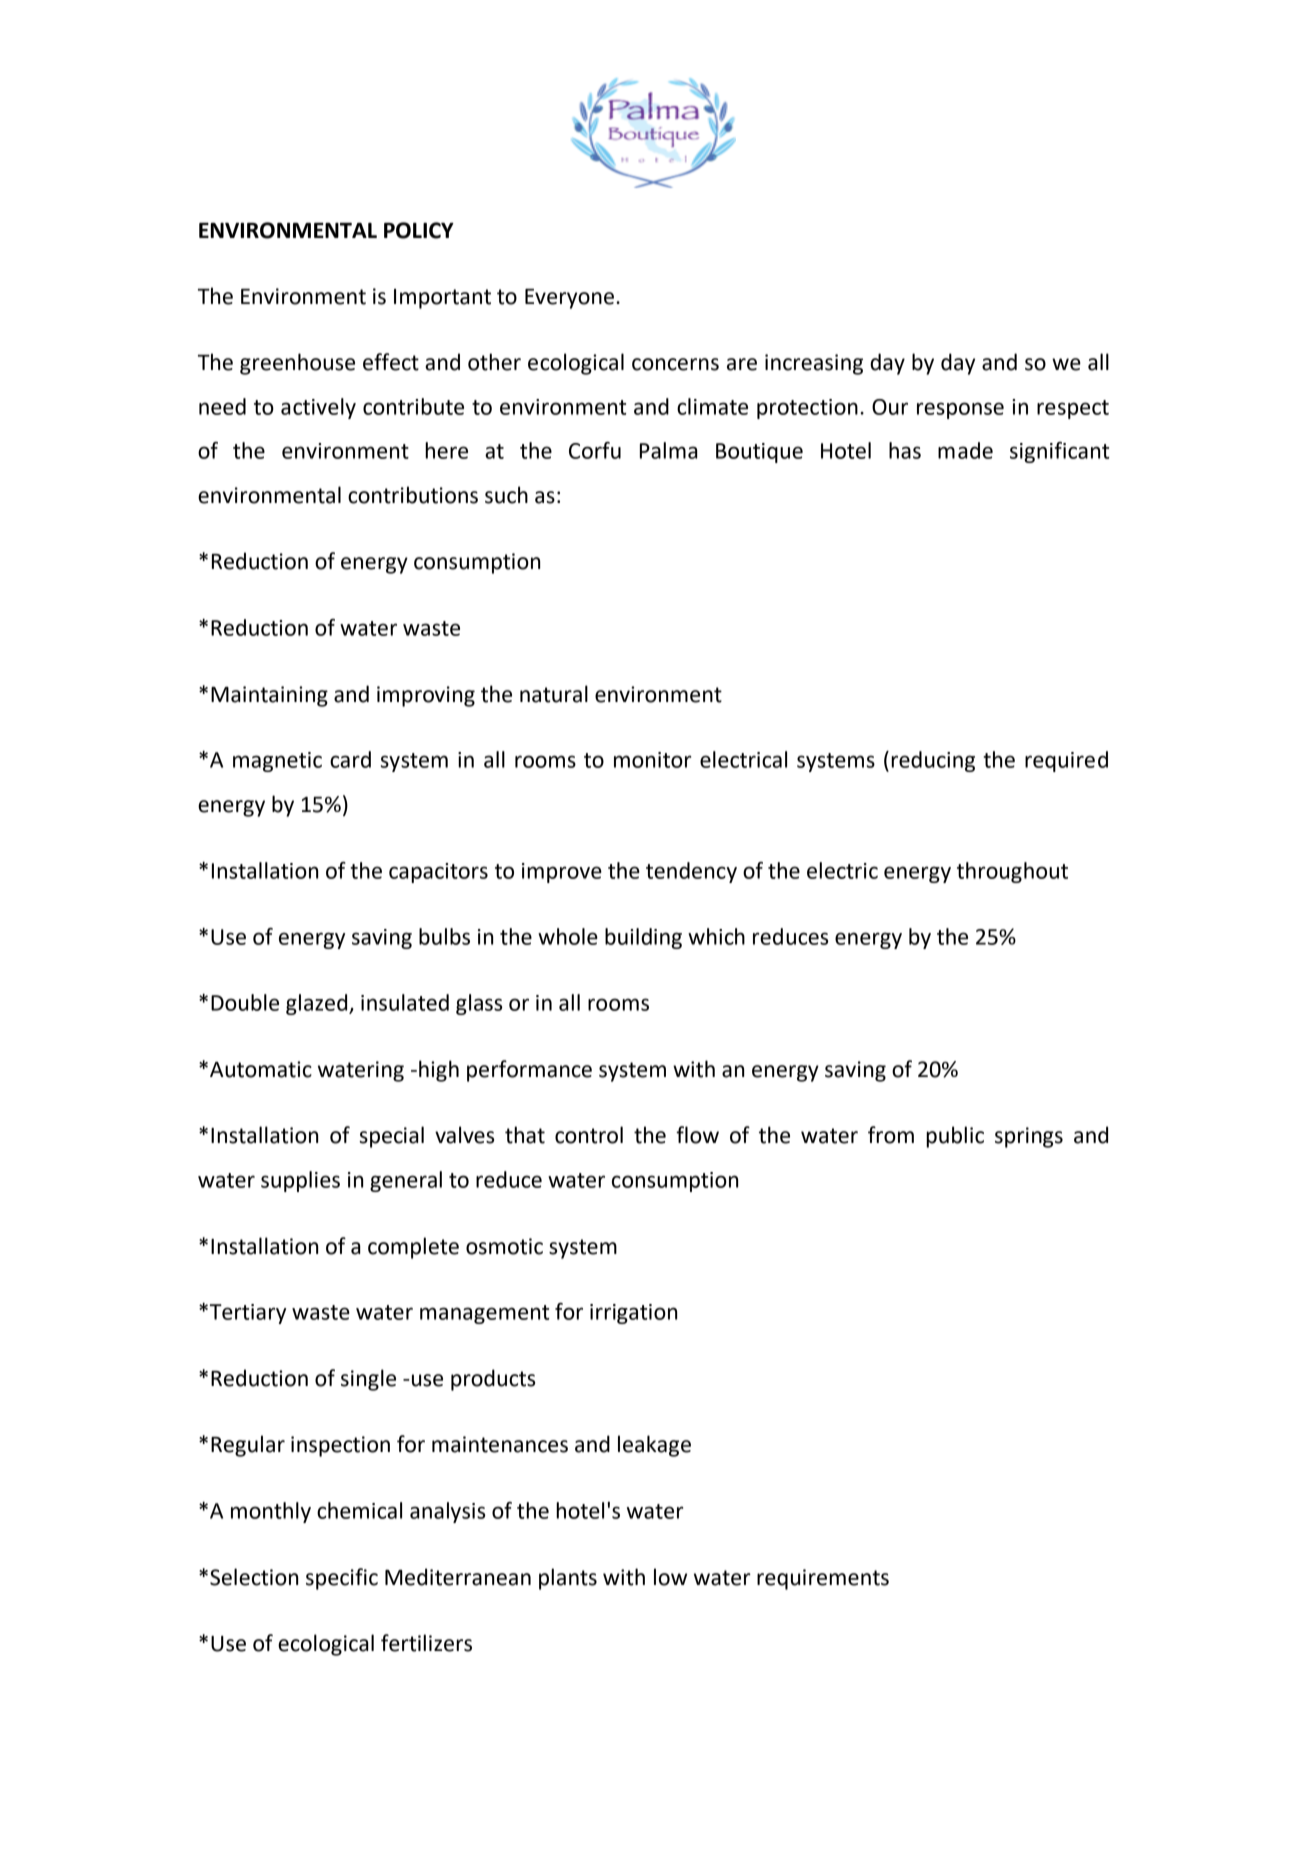  Describe the element at coordinates (419, 230) in the screenshot. I see `POLICY` at that location.
